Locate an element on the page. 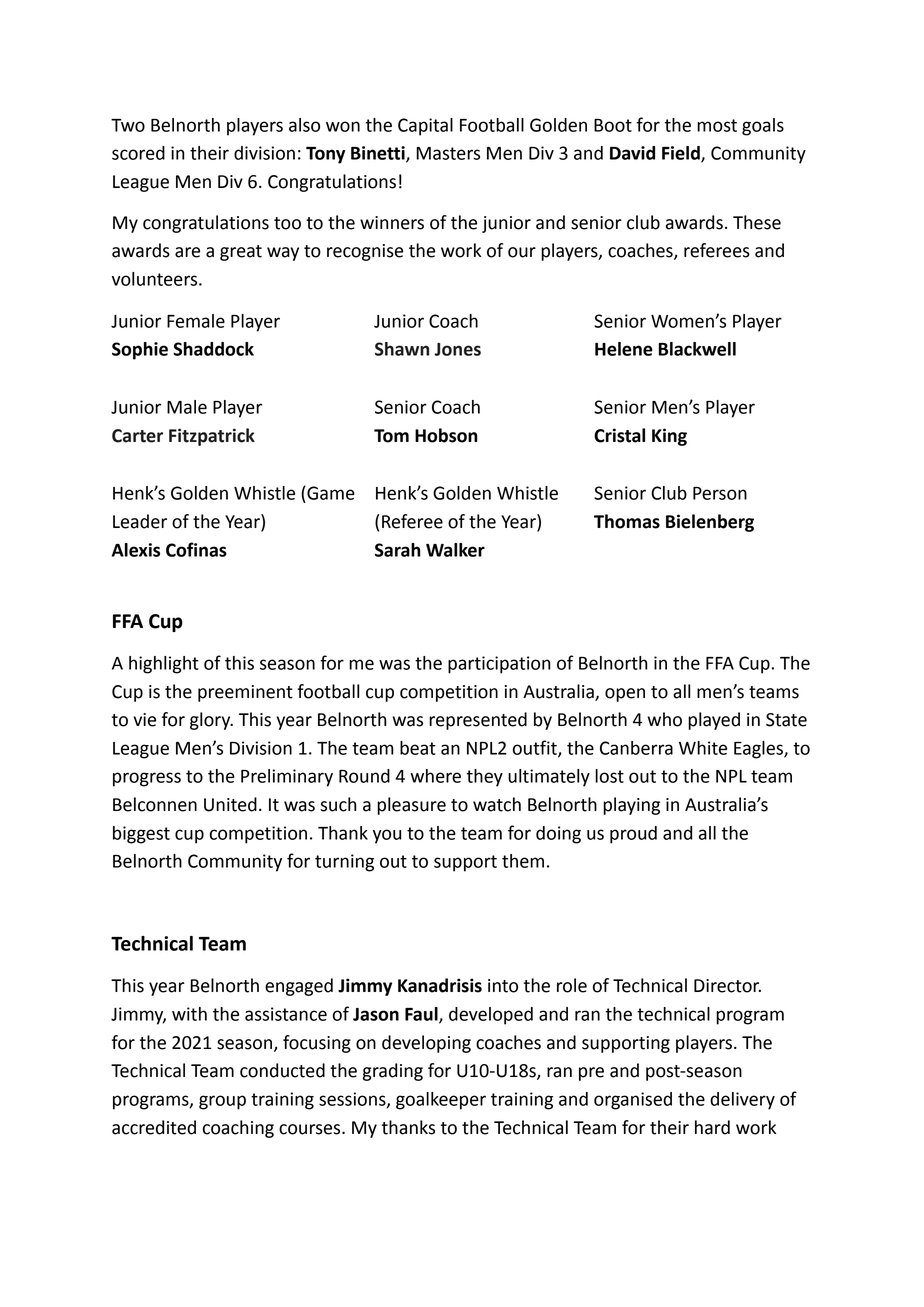 Image resolution: width=924 pixels, height=1307 pixels. Blackwell is located at coordinates (697, 349).
